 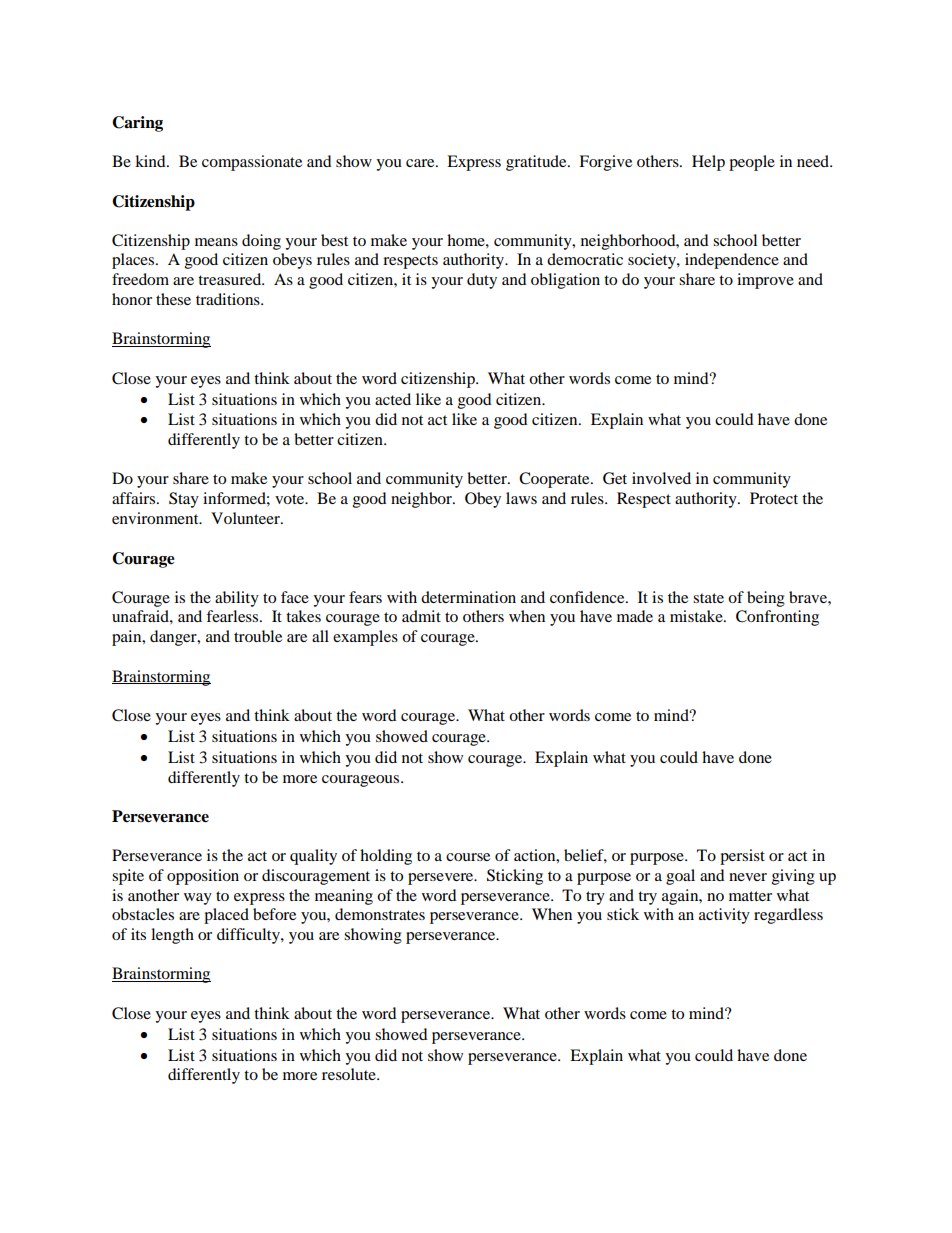 What do you see at coordinates (724, 916) in the page?
I see `activity` at bounding box center [724, 916].
